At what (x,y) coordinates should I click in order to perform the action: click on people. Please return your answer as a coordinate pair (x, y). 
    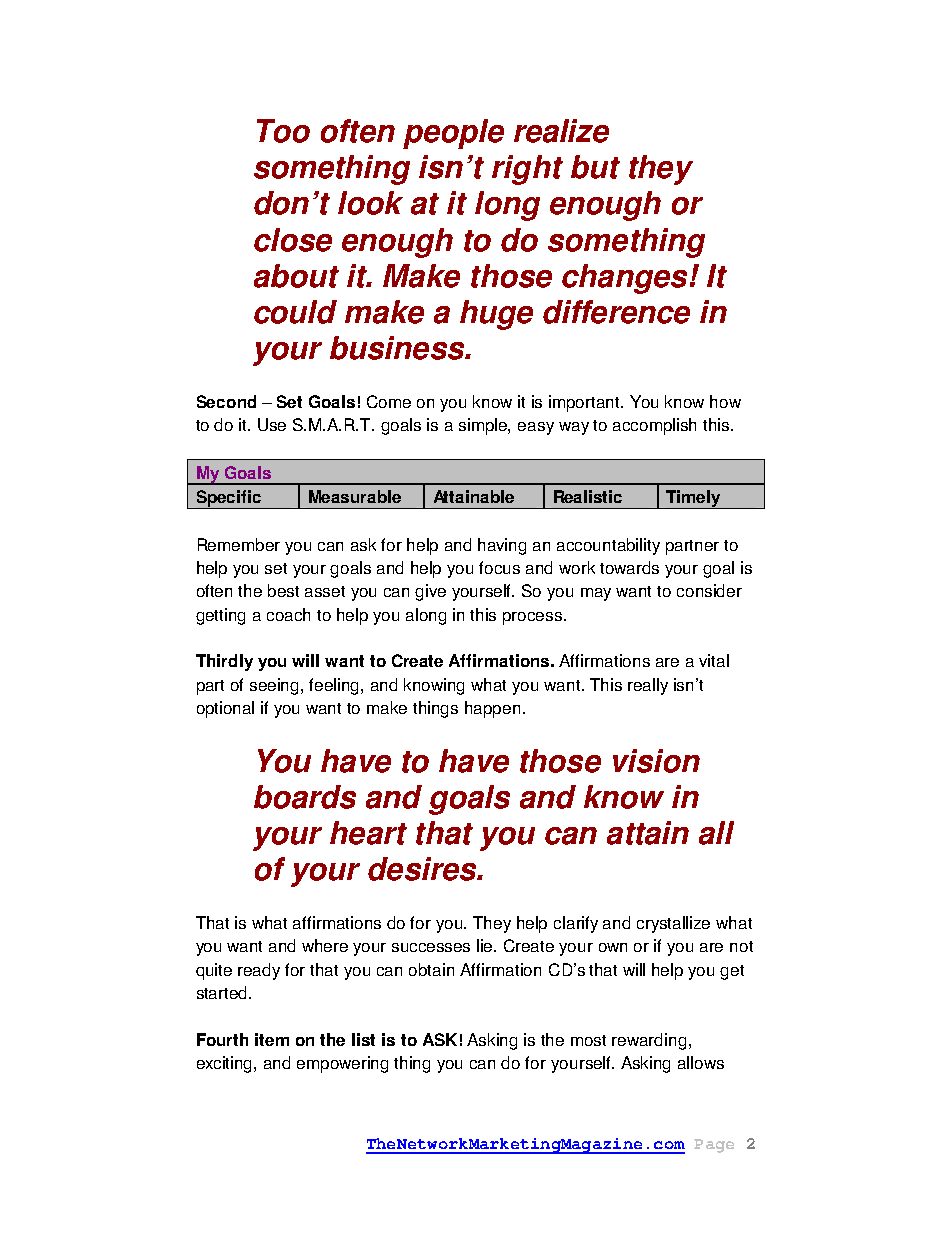
    Looking at the image, I should click on (453, 134).
